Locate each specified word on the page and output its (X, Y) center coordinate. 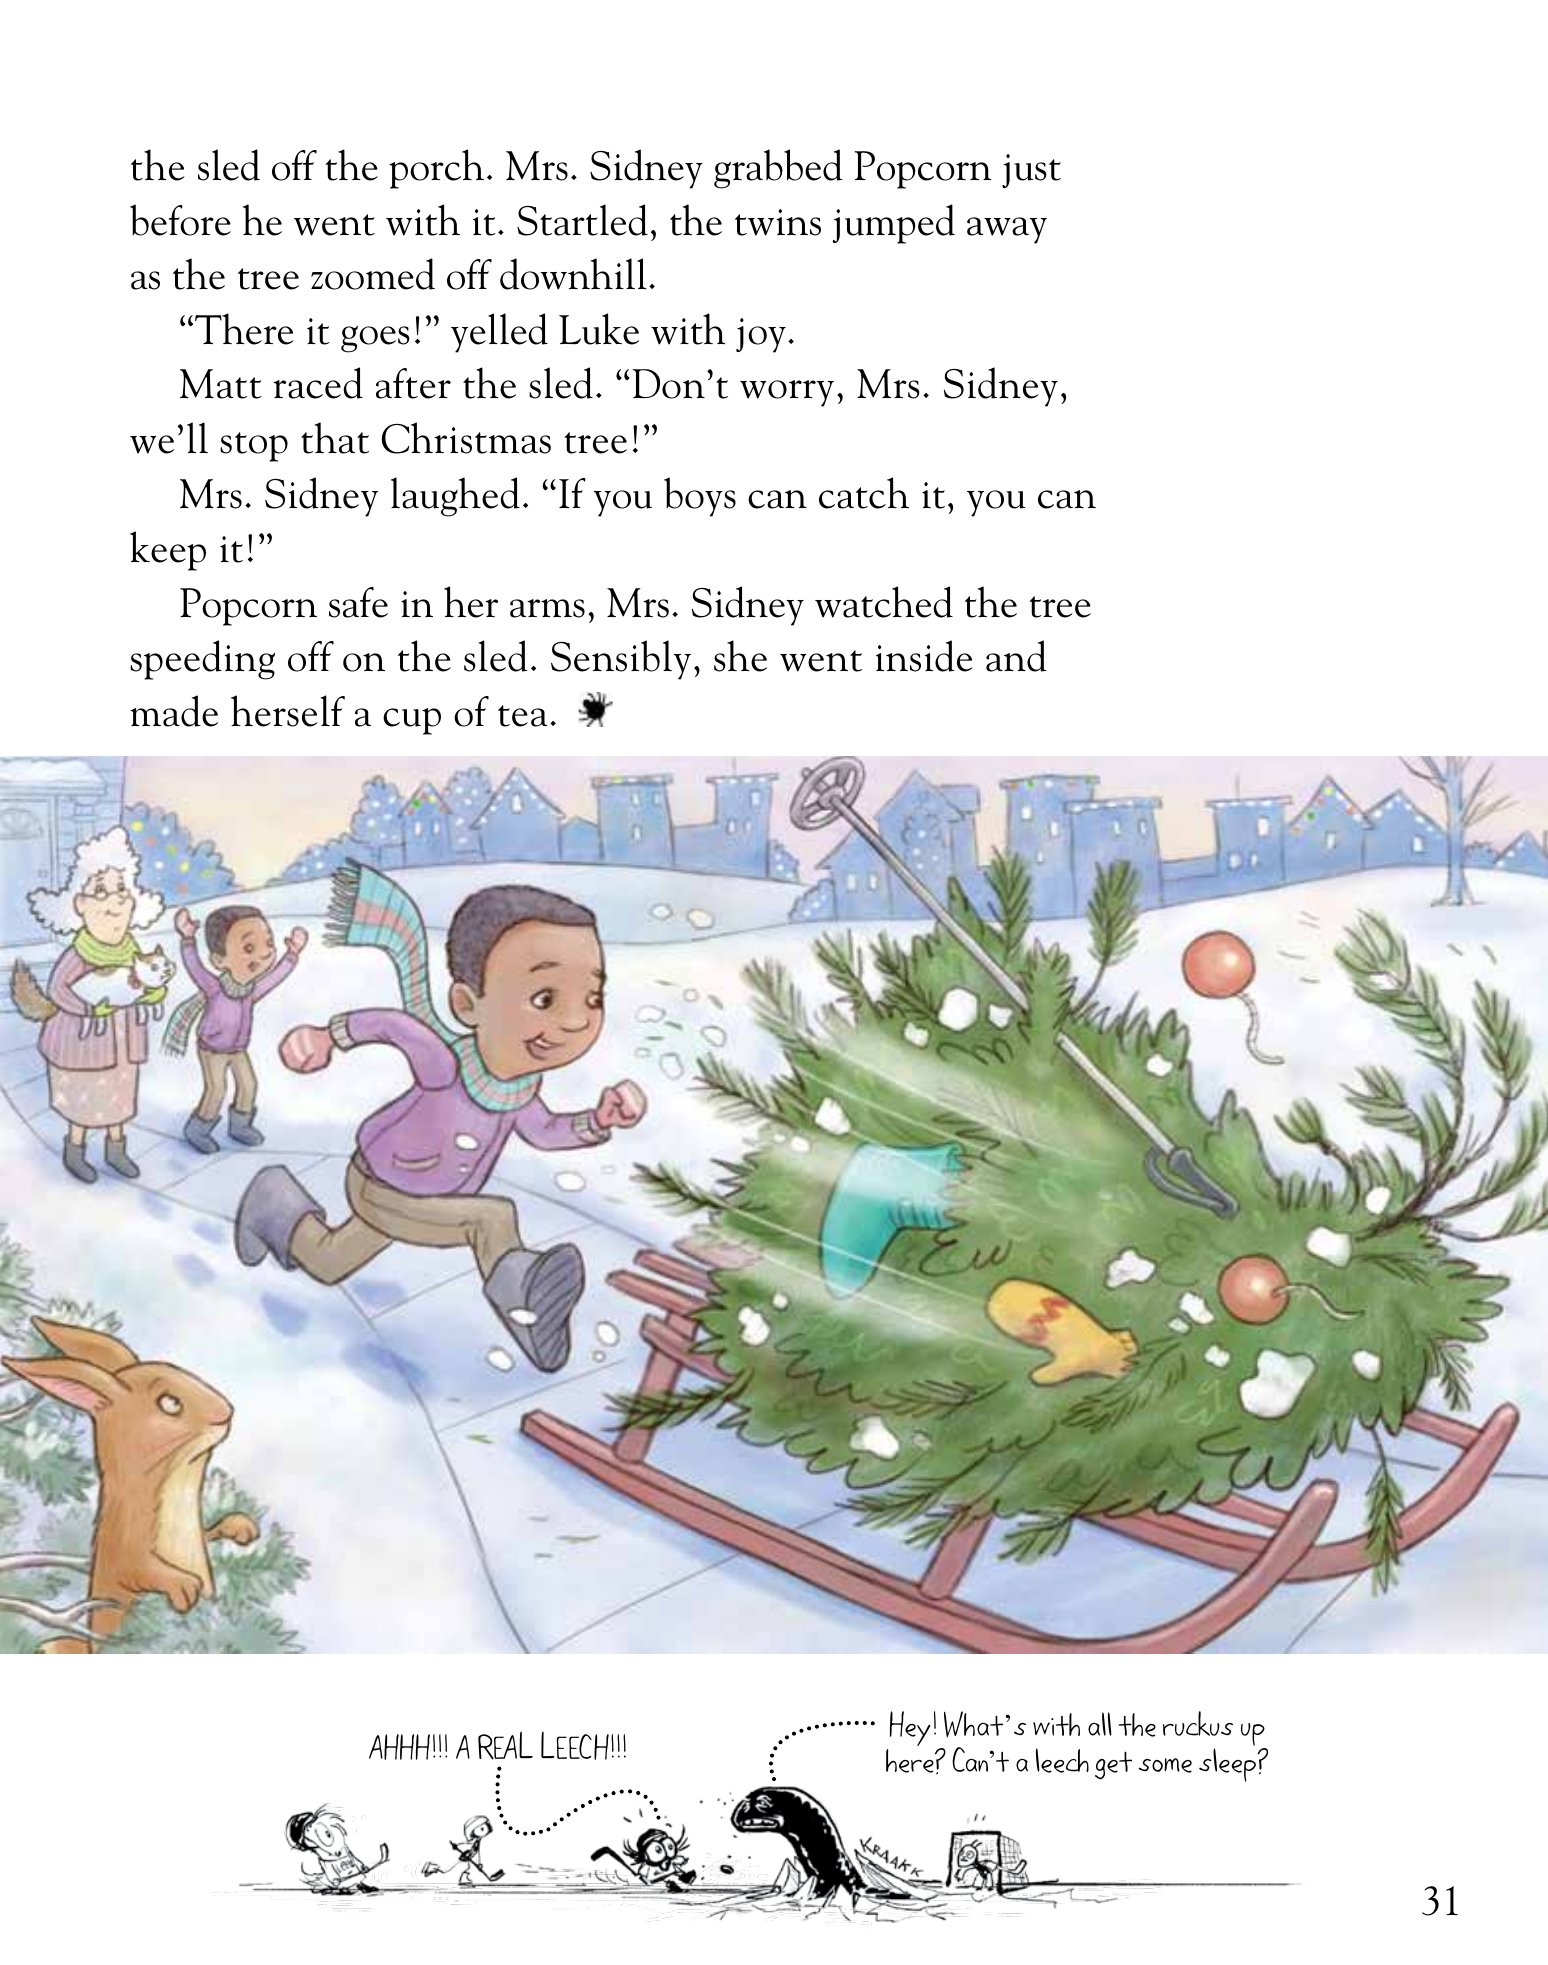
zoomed (373, 274)
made (174, 711)
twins (778, 222)
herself (288, 711)
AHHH (399, 1747)
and (1016, 656)
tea (523, 716)
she (740, 656)
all (1100, 1724)
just (1031, 171)
